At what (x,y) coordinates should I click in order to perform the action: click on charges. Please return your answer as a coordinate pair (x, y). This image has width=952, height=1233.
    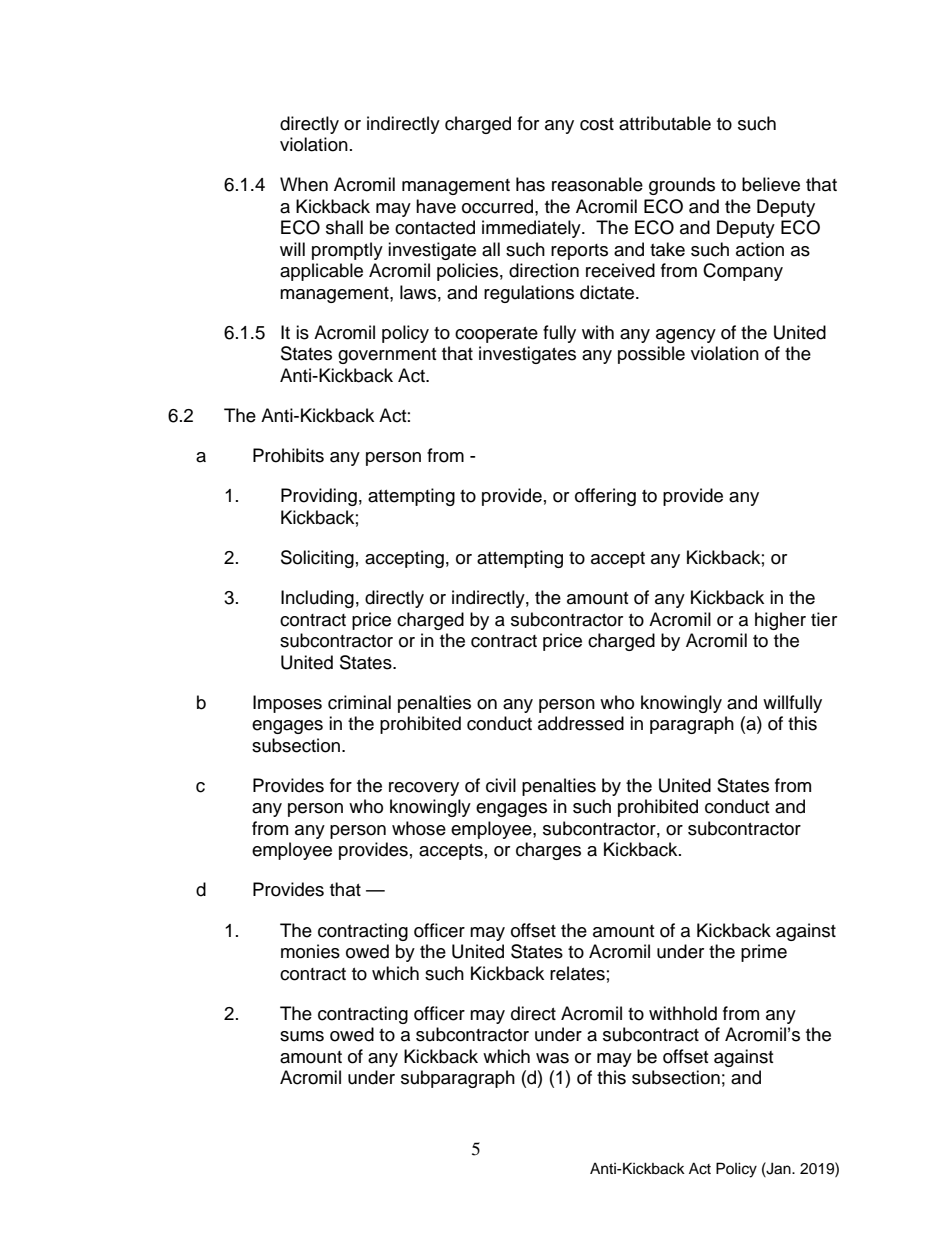
    Looking at the image, I should click on (548, 851).
